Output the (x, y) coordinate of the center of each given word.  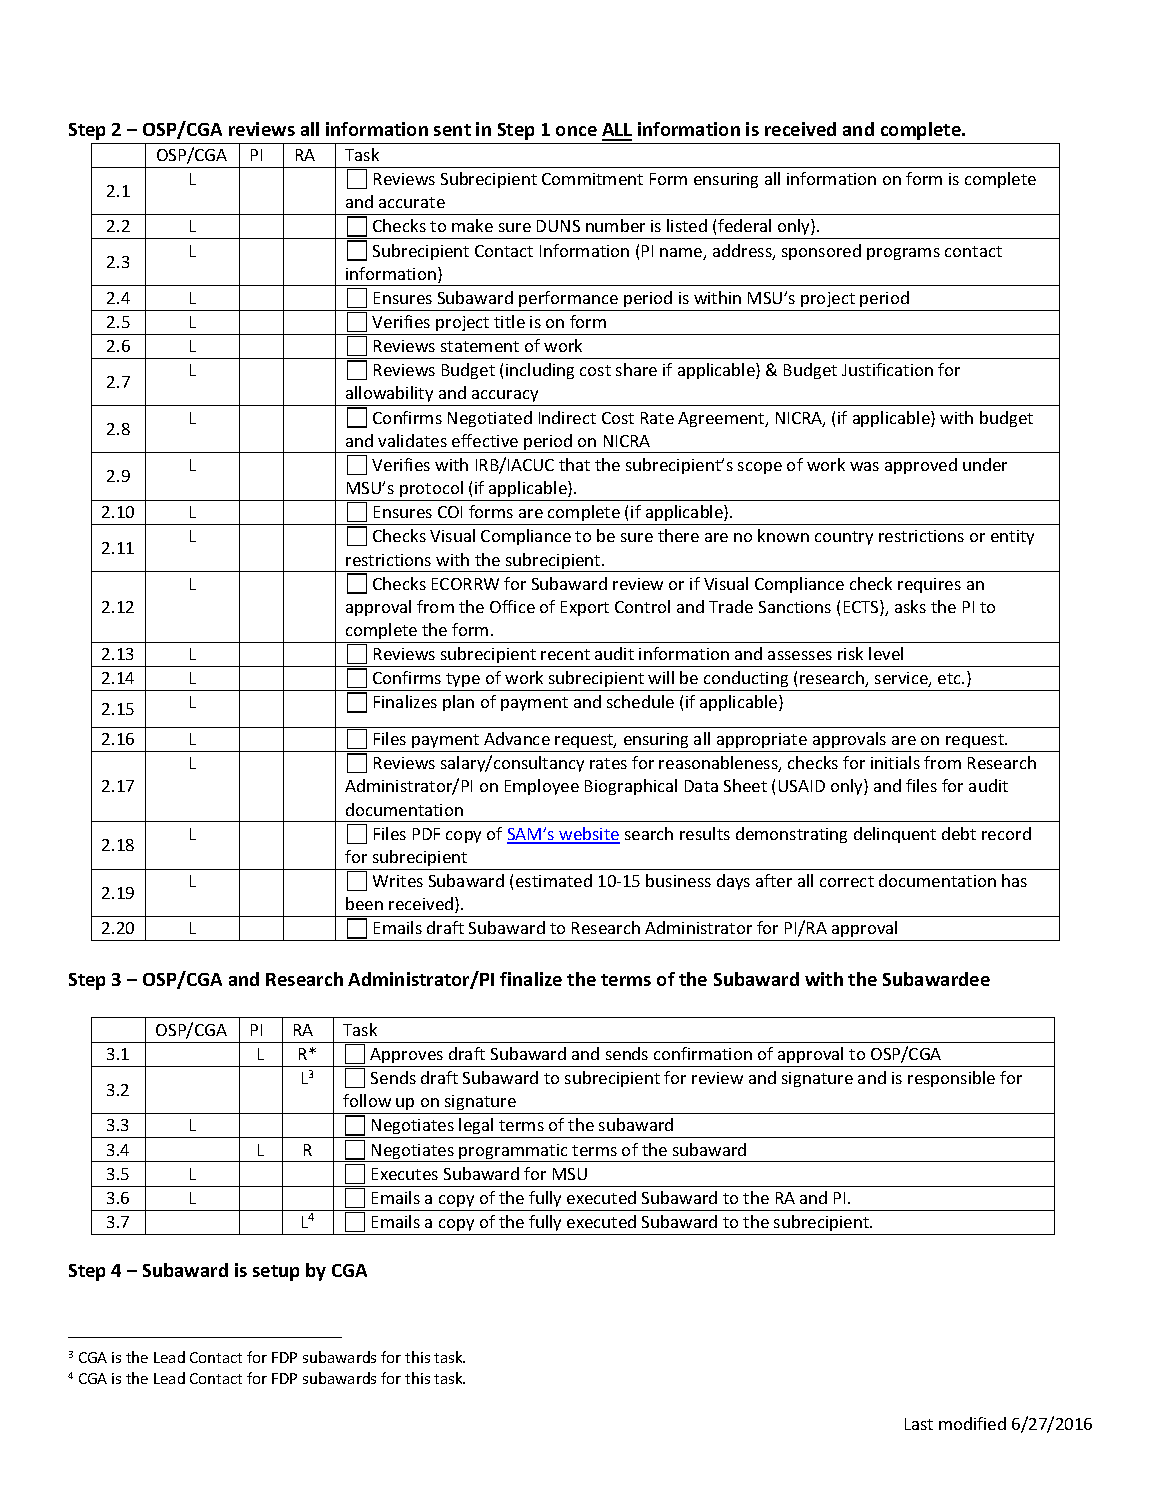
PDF (426, 834)
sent (452, 130)
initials (895, 762)
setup (276, 1273)
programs (903, 254)
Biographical (631, 787)
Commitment (592, 179)
